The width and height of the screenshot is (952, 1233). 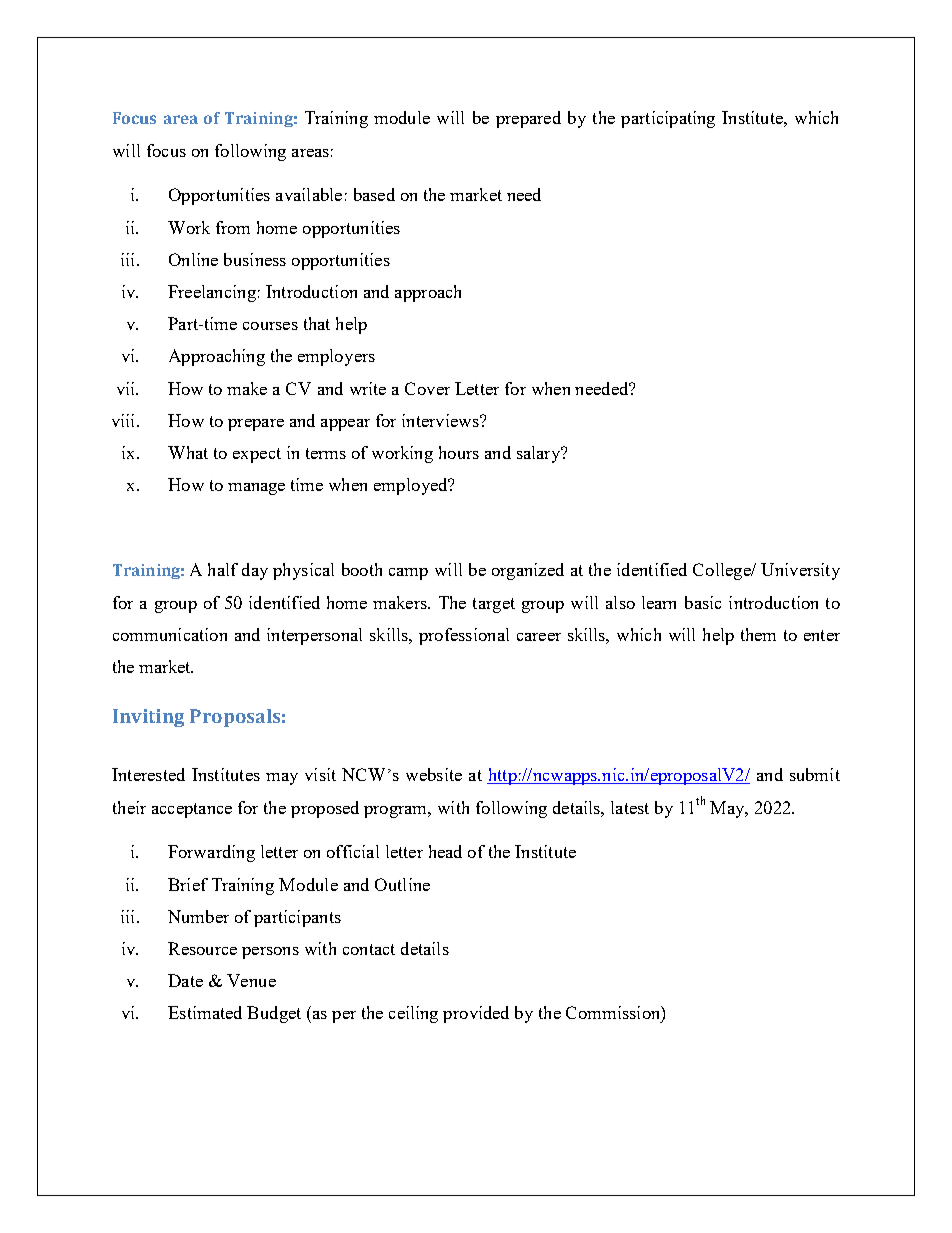 What do you see at coordinates (476, 1014) in the screenshot?
I see `provided` at bounding box center [476, 1014].
